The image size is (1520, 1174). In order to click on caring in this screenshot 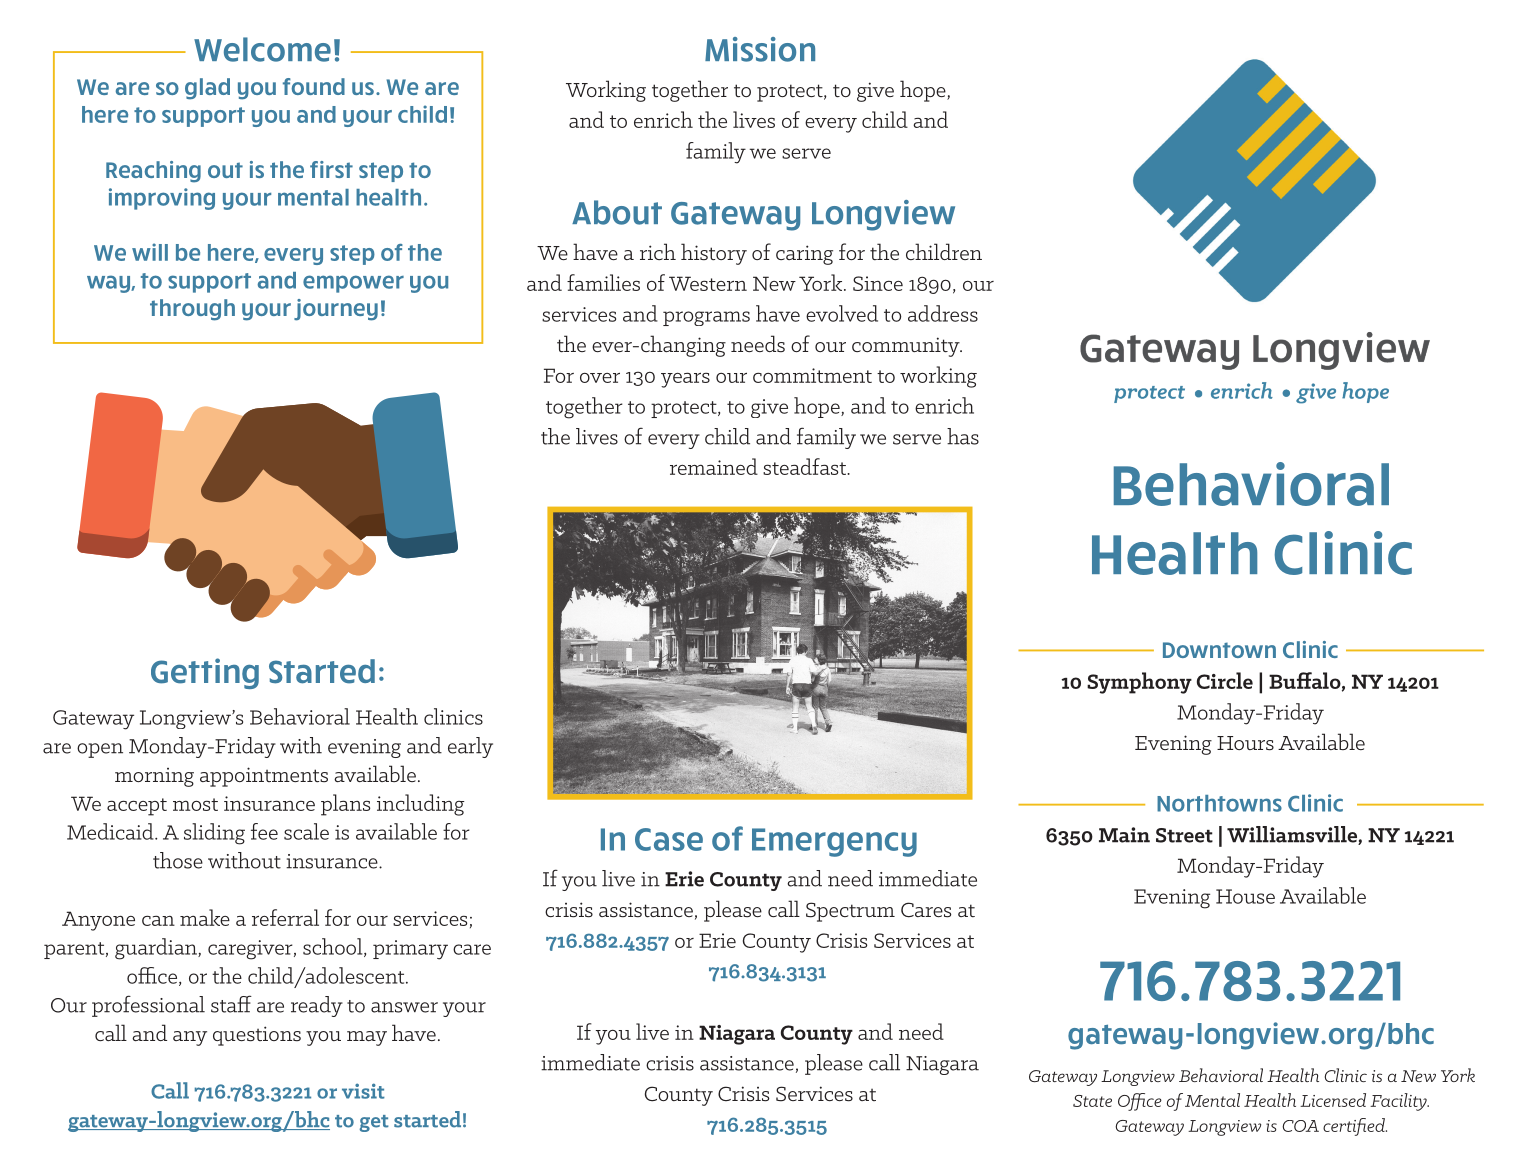, I will do `click(804, 255)`.
